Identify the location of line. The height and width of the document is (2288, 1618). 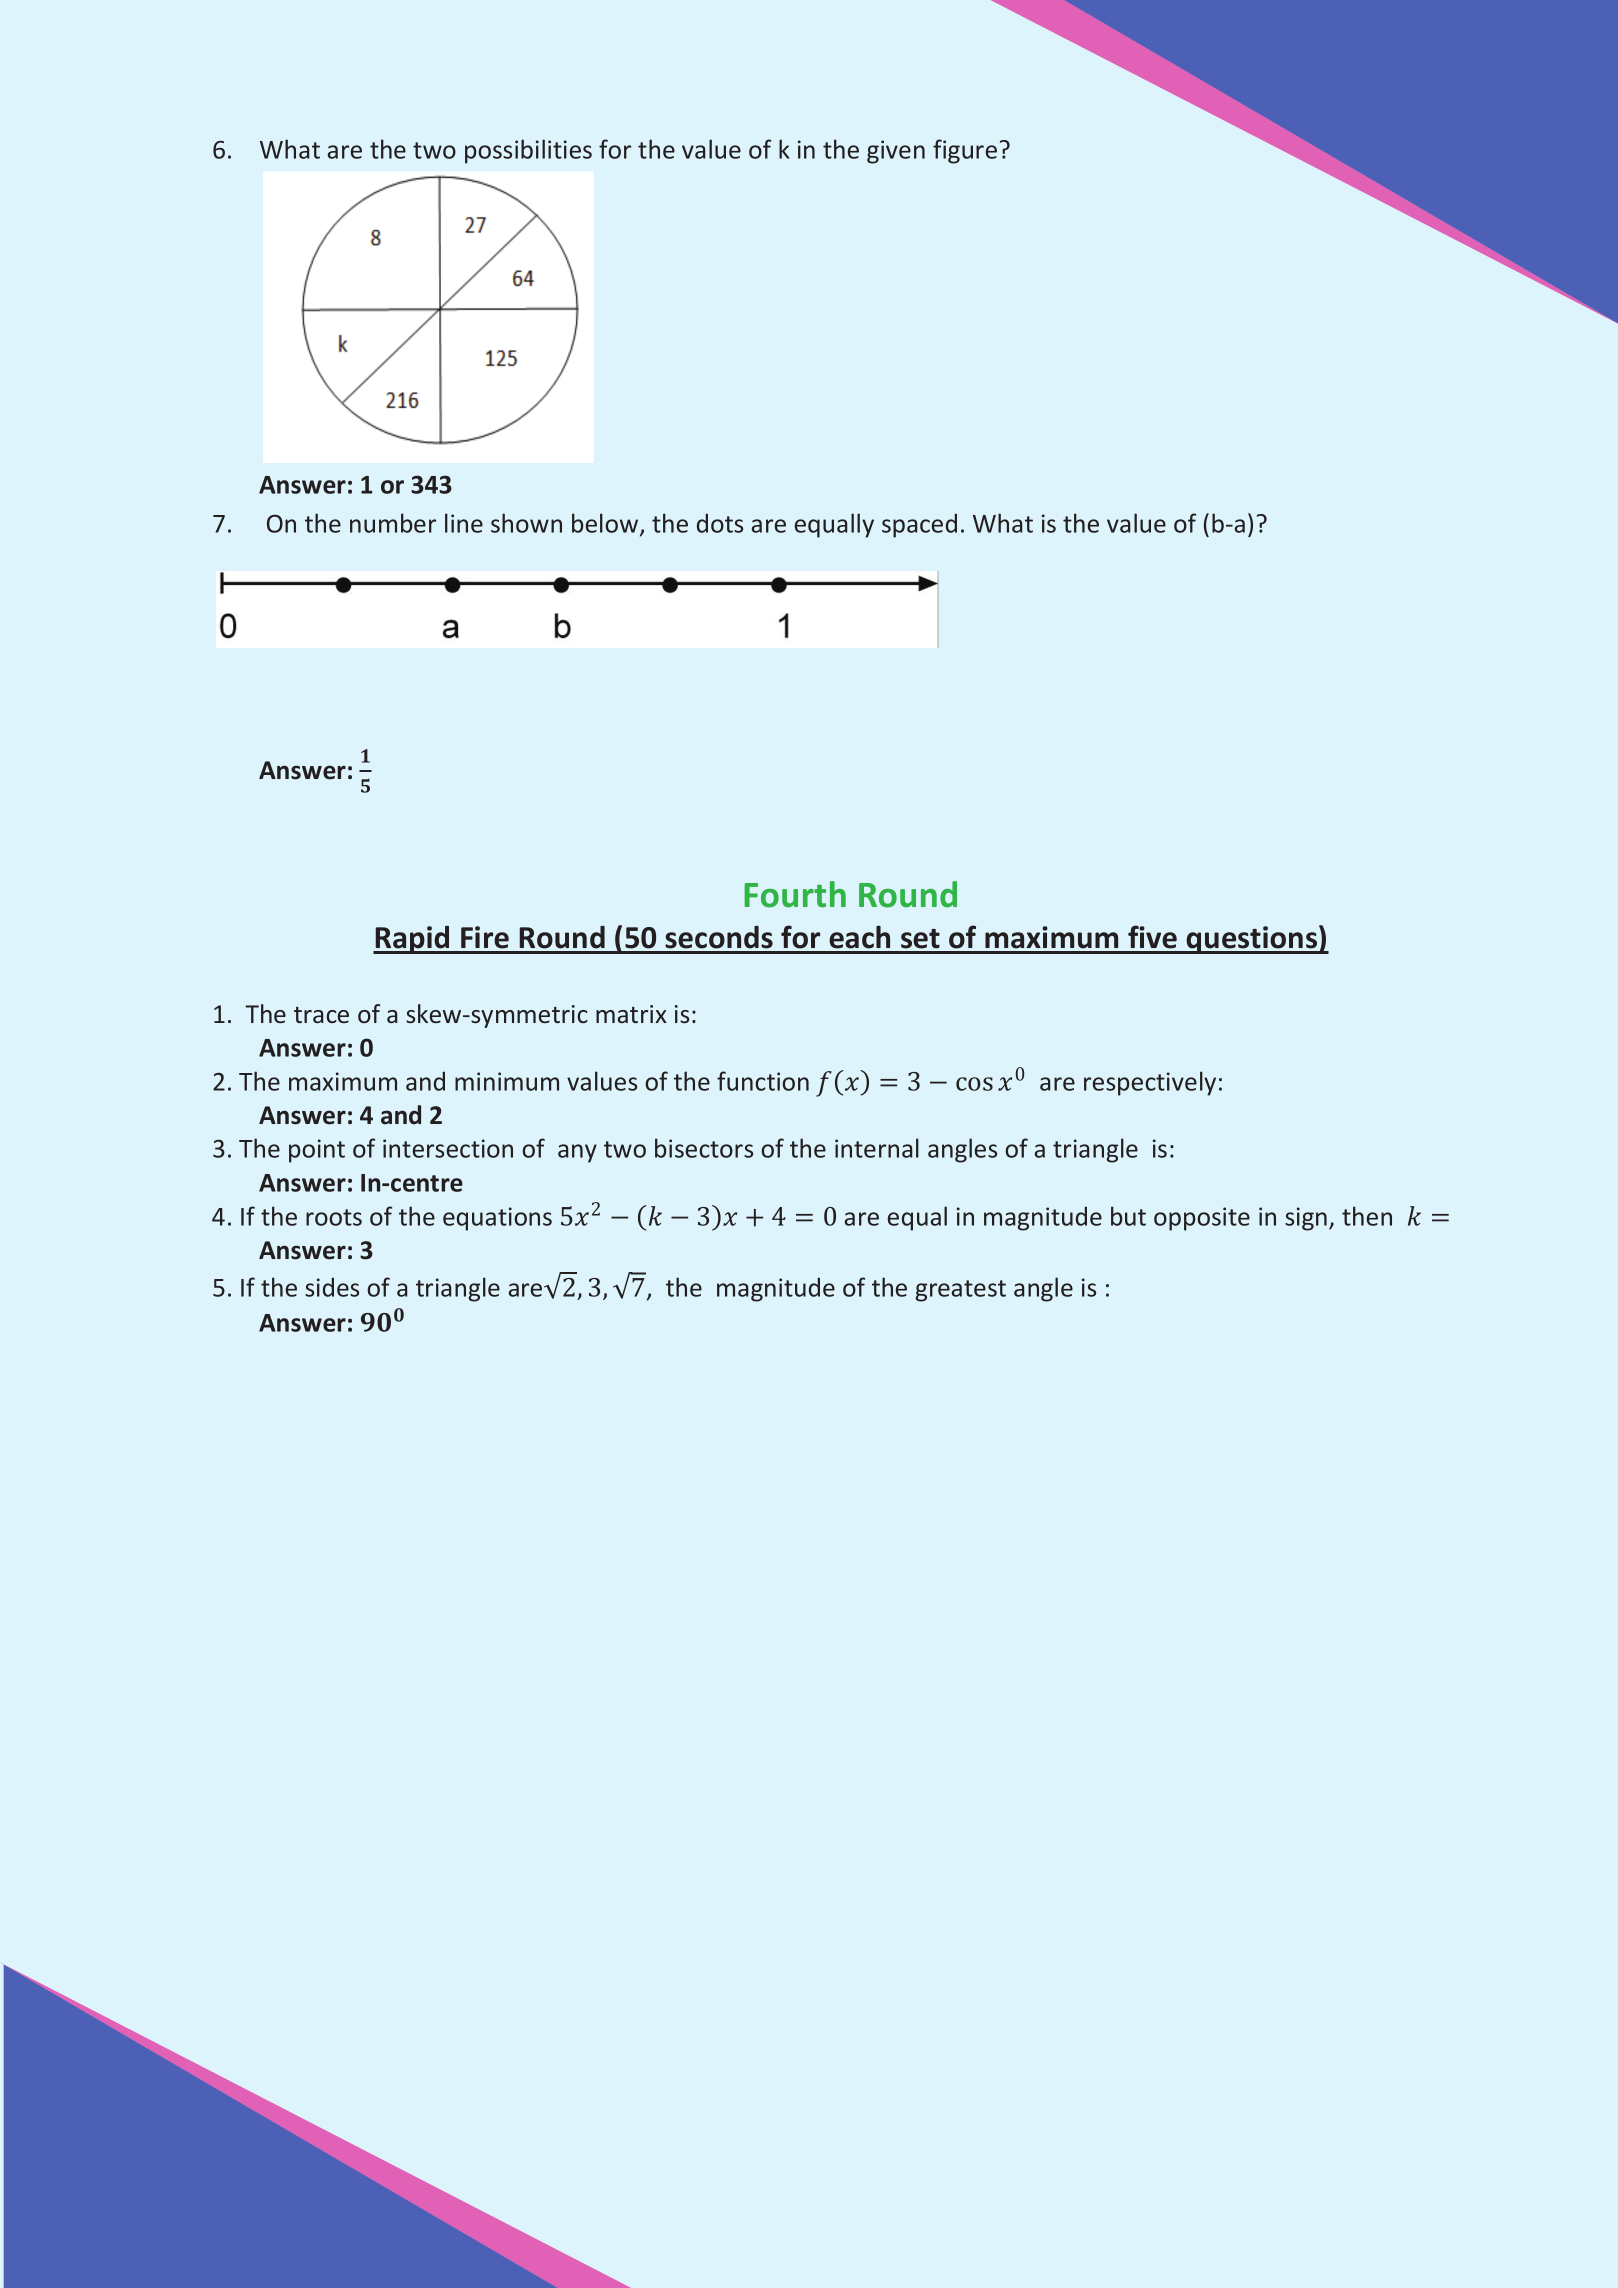
(464, 523).
